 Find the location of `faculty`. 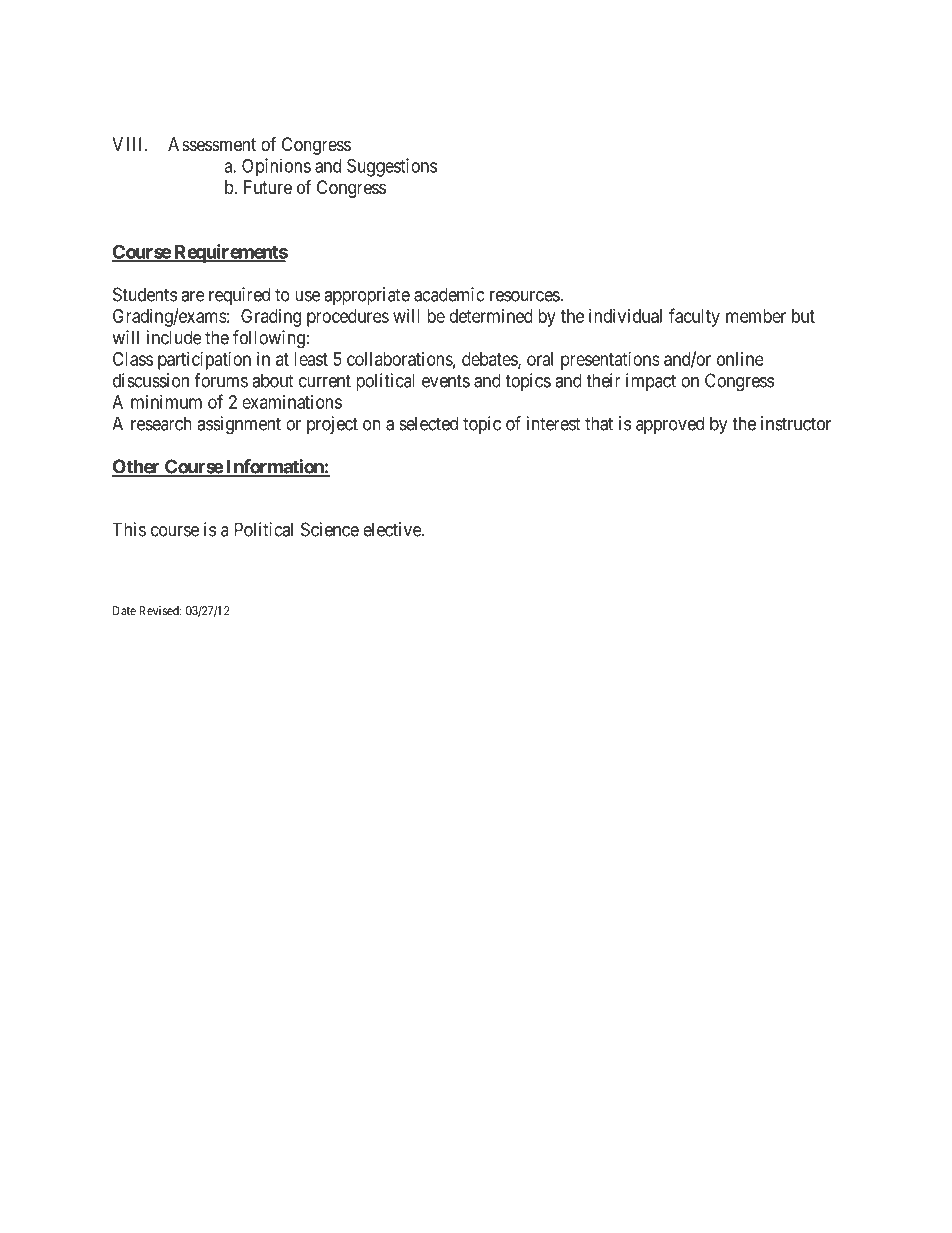

faculty is located at coordinates (694, 317).
